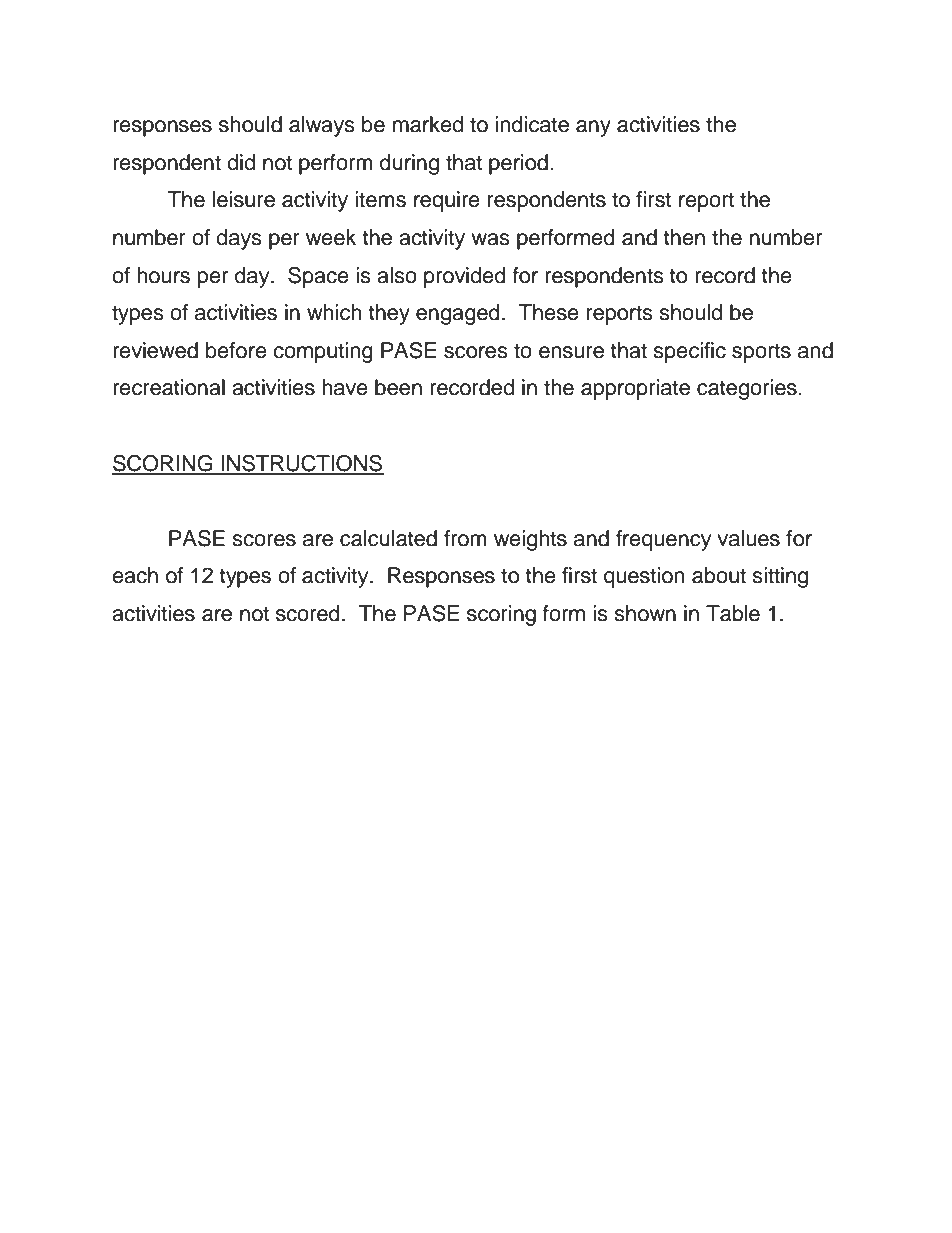 This screenshot has height=1233, width=952. What do you see at coordinates (748, 389) in the screenshot?
I see `categories` at bounding box center [748, 389].
